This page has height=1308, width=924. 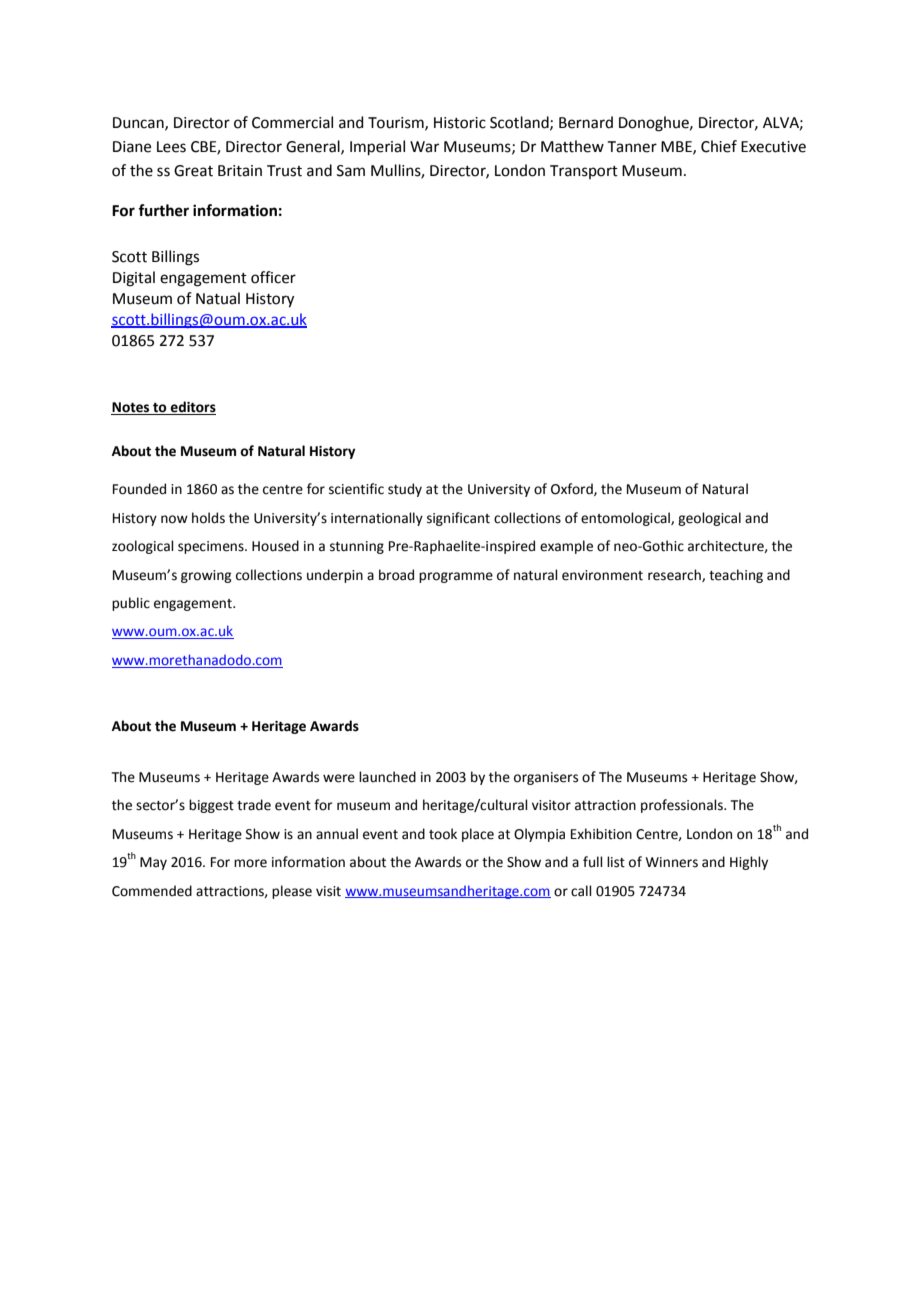 I want to click on growing, so click(x=206, y=576).
